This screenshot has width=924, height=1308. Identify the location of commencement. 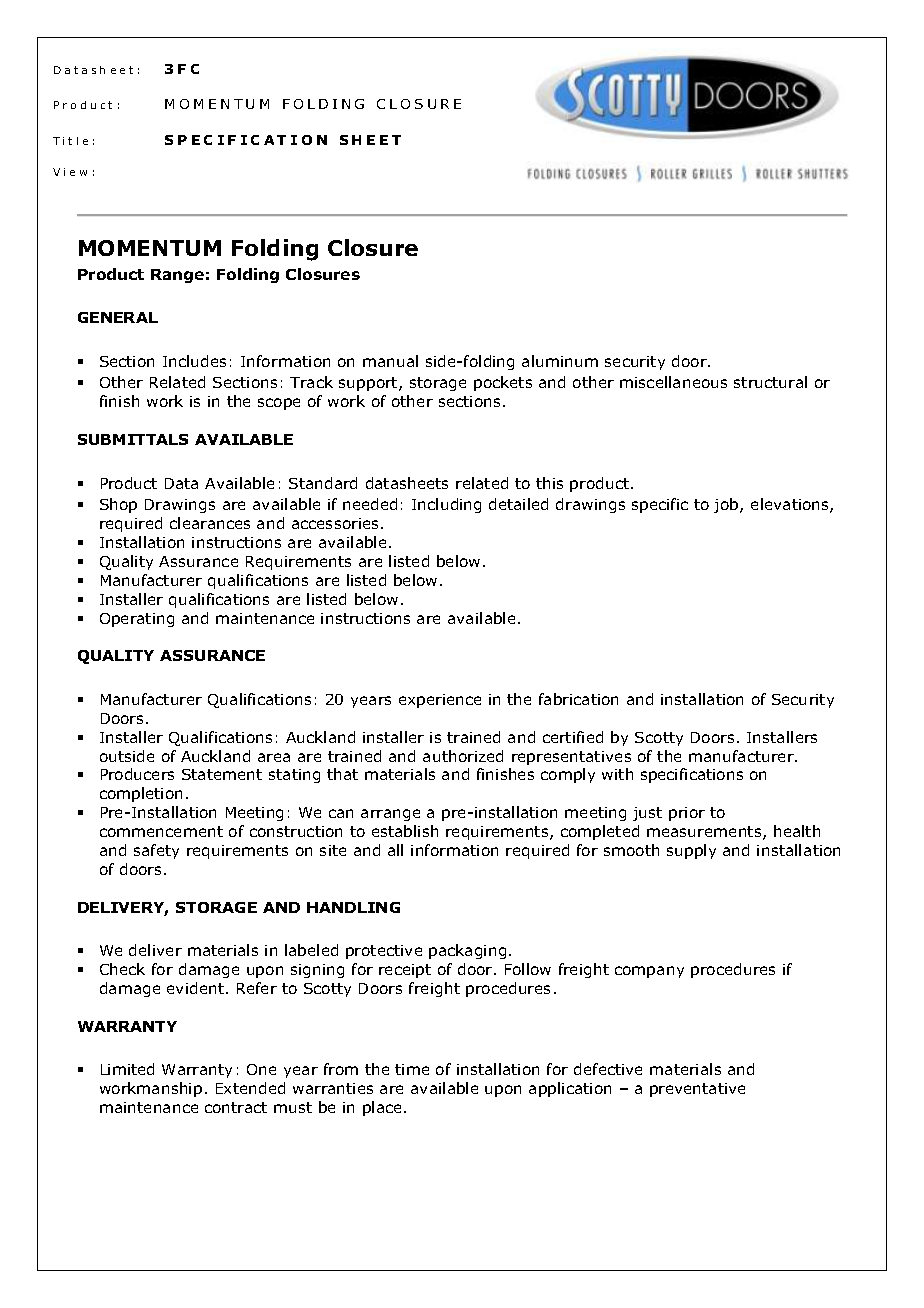
(161, 831).
